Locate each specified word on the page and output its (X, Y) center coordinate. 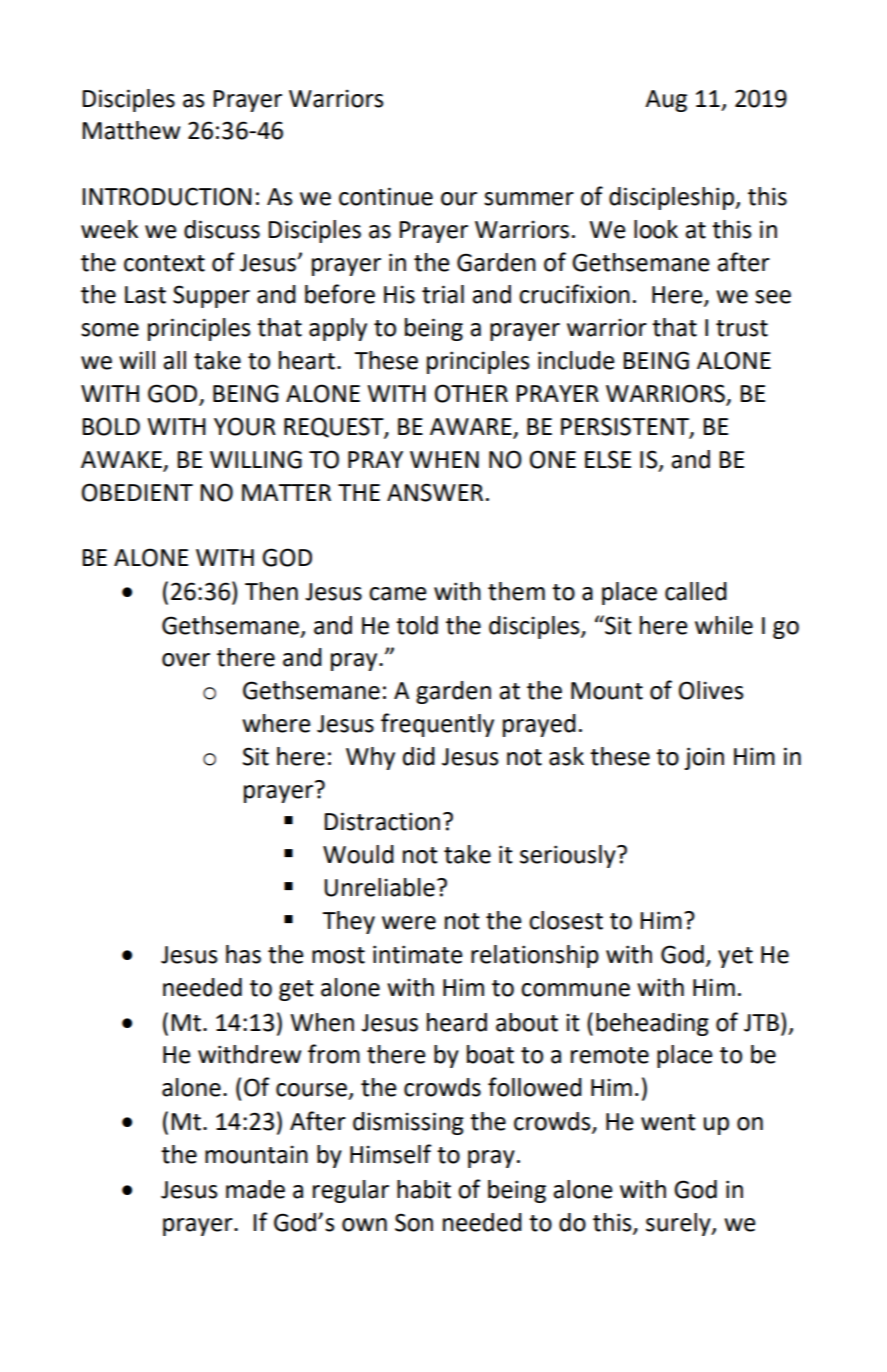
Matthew (131, 130)
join (704, 758)
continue (386, 196)
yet (735, 957)
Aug (666, 101)
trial (443, 294)
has (243, 954)
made (255, 1189)
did (419, 756)
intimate (418, 954)
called (696, 591)
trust (742, 328)
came (398, 594)
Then (271, 591)
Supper (211, 296)
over (186, 660)
